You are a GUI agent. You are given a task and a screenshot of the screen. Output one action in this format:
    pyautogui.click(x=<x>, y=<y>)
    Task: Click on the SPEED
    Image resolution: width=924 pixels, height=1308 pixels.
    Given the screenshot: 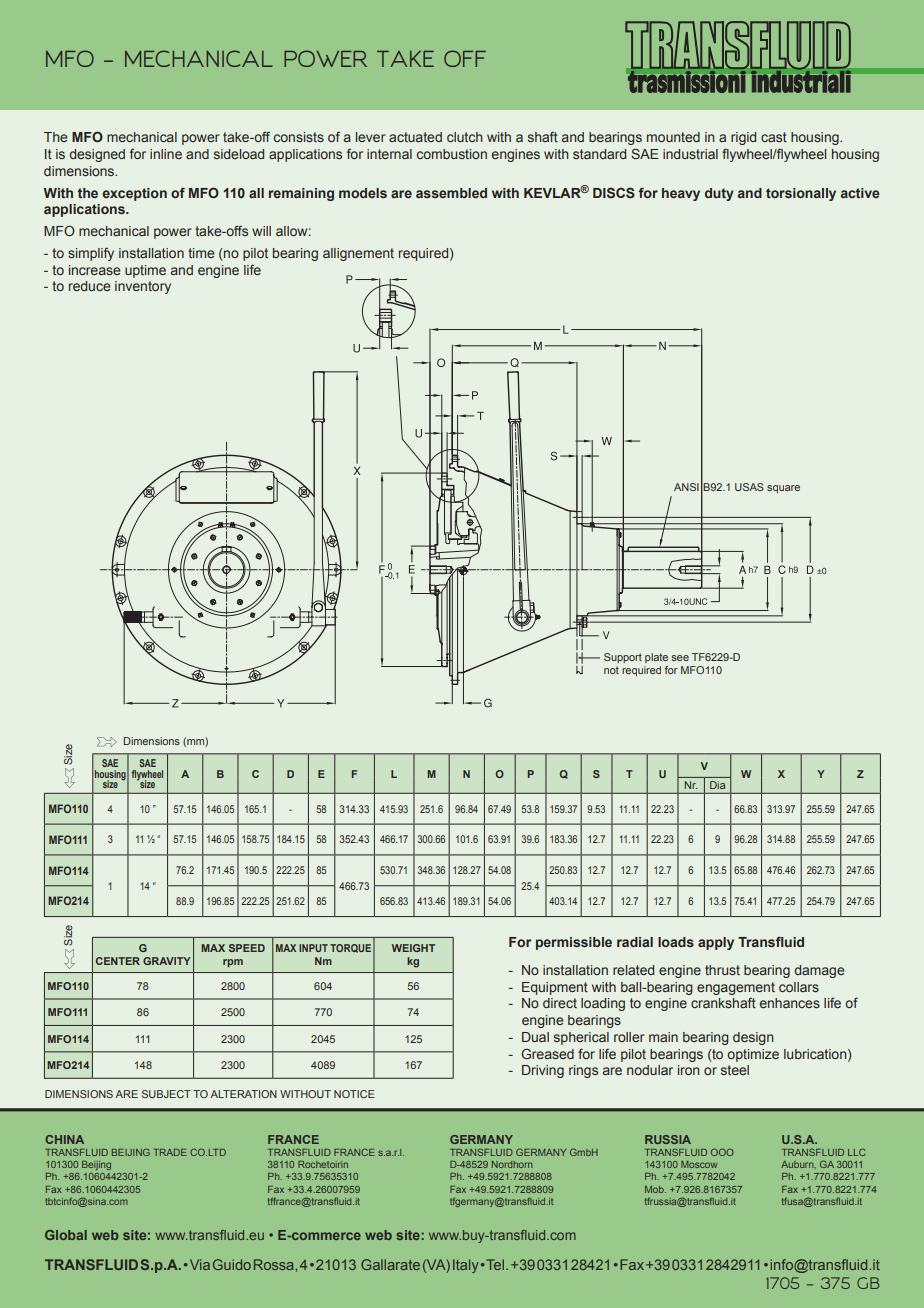 What is the action you would take?
    pyautogui.click(x=247, y=948)
